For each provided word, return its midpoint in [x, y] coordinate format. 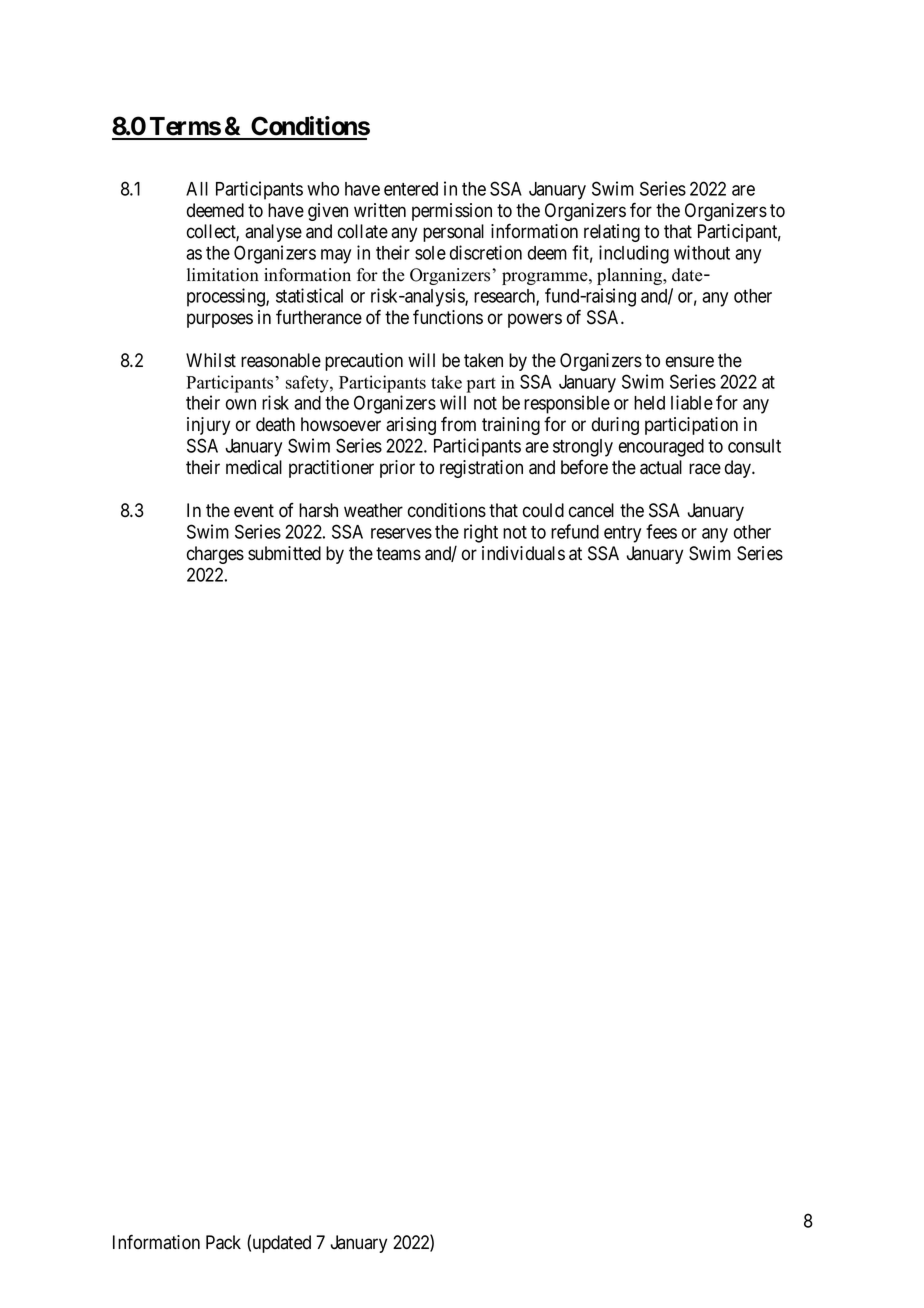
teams [398, 554]
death [275, 424]
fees [661, 531]
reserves [401, 533]
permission [452, 212]
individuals [523, 553]
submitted [284, 553]
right [481, 533]
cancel [591, 510]
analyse [273, 233]
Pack [223, 1242]
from [458, 424]
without [702, 252]
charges [215, 555]
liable [692, 402]
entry [622, 534]
